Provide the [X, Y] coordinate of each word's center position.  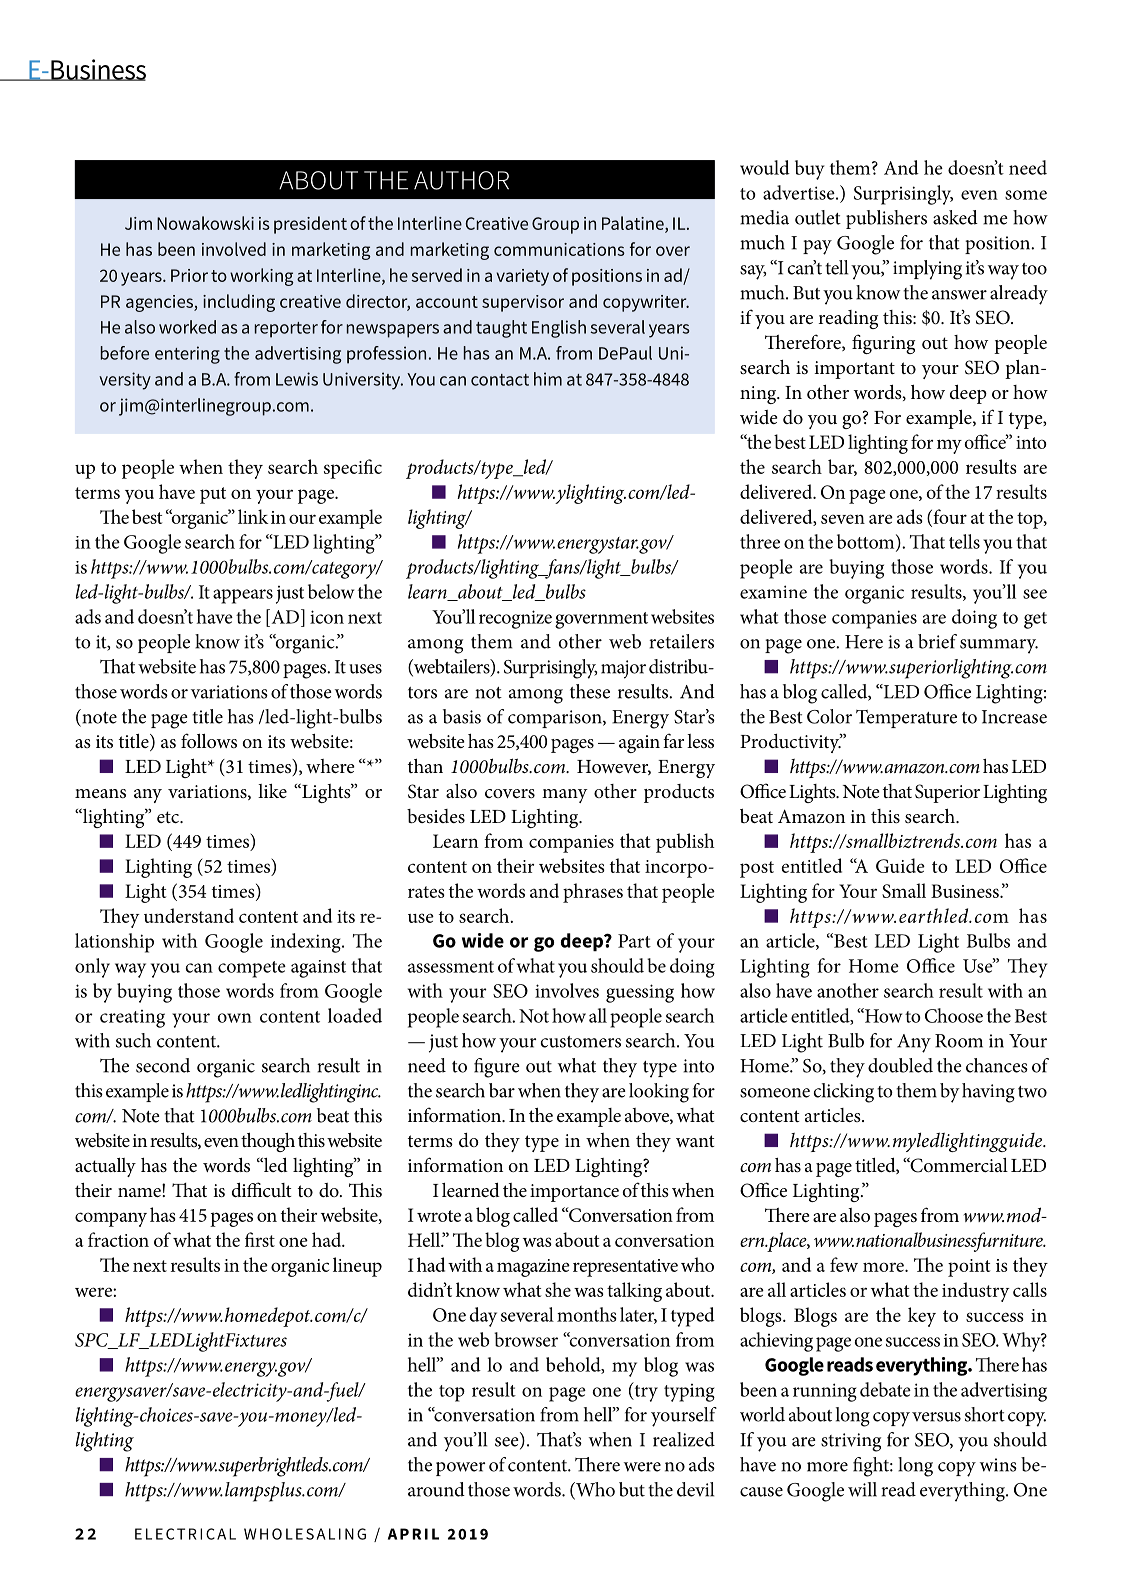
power [460, 1469]
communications [559, 249]
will [862, 1489]
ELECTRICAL [185, 1534]
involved [234, 249]
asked [955, 217]
